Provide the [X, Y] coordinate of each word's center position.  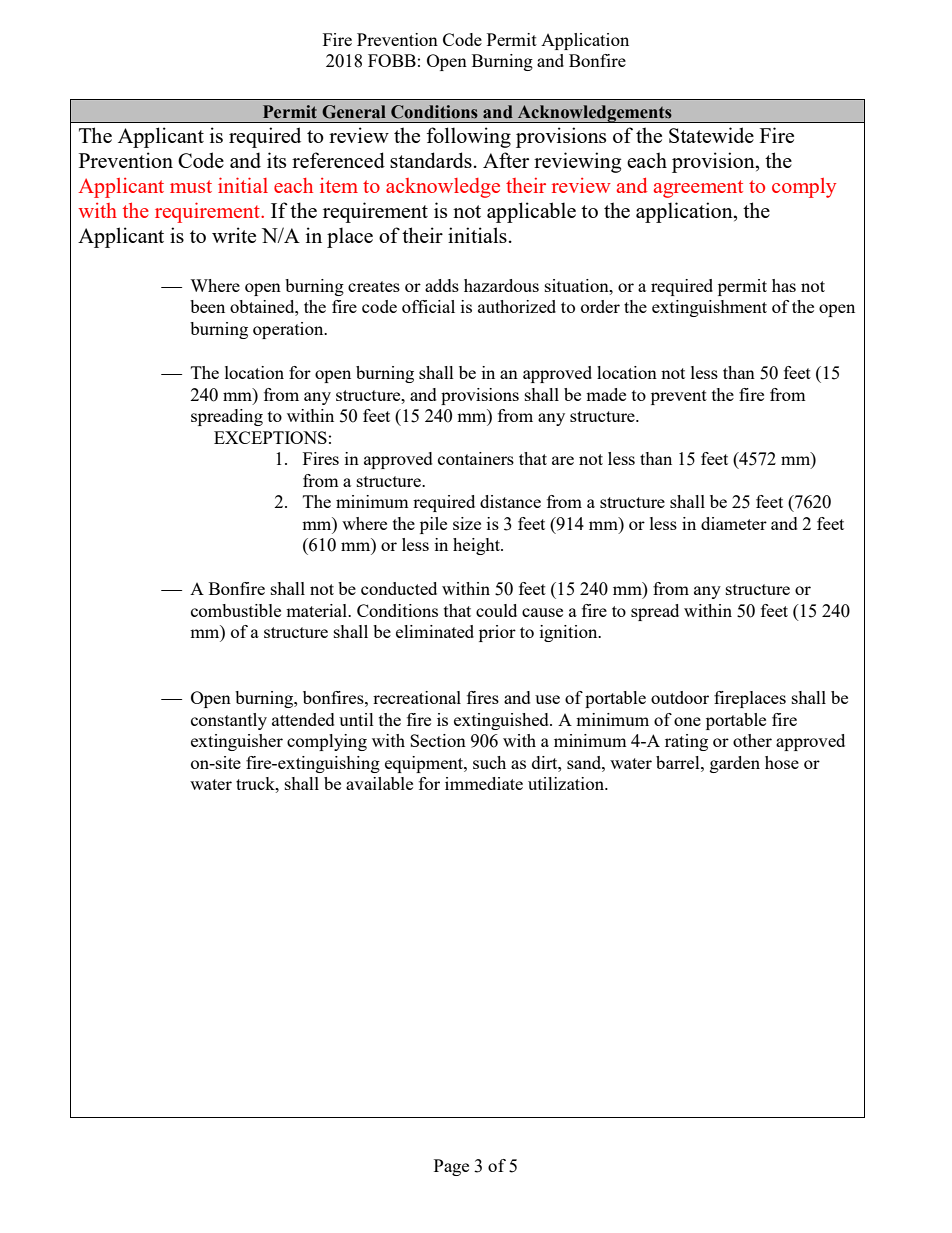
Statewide [711, 135]
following [468, 137]
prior [497, 633]
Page [451, 1167]
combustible [236, 610]
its [276, 160]
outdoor [680, 697]
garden [735, 764]
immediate [484, 783]
